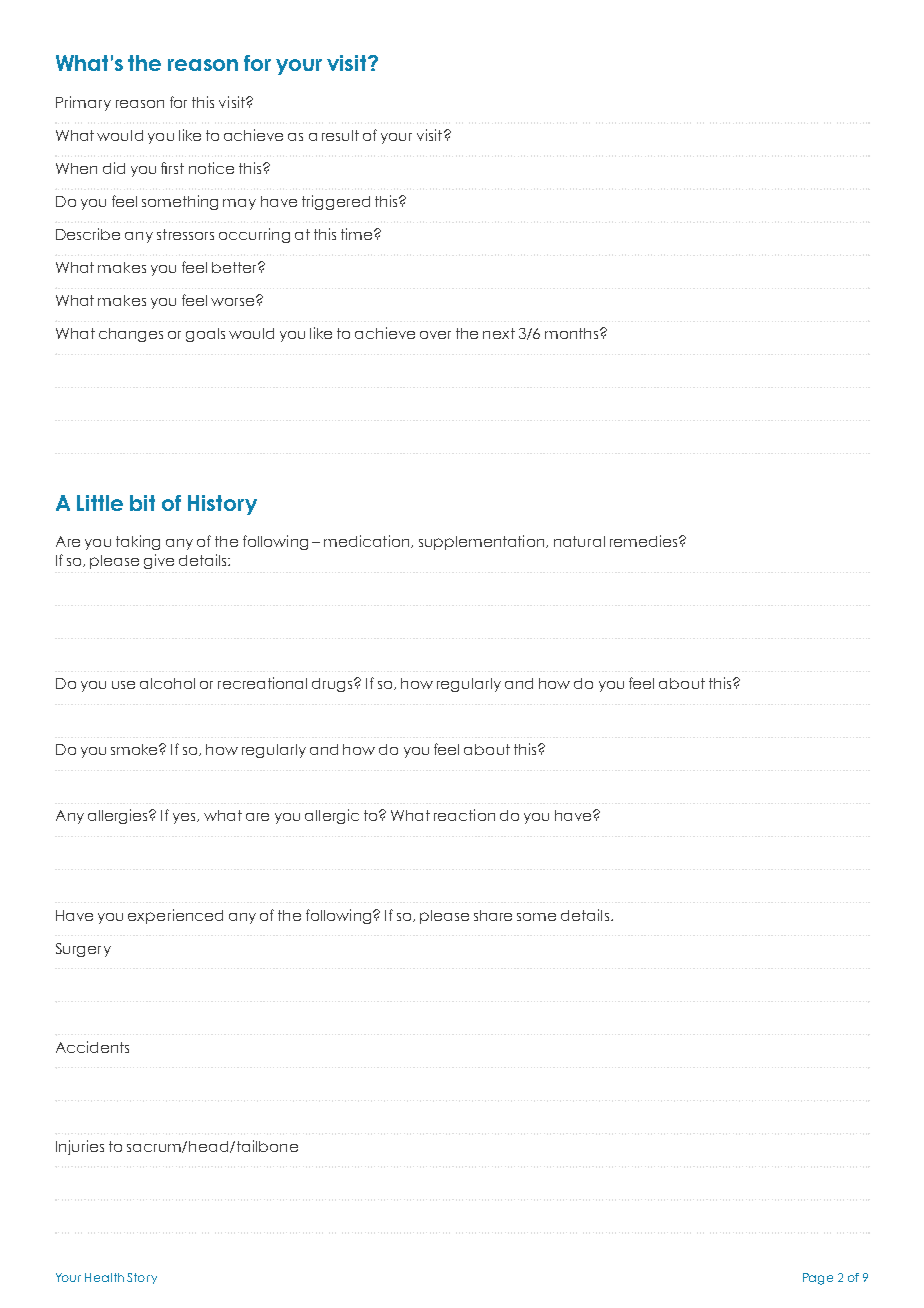 Image resolution: width=924 pixels, height=1308 pixels. Describe the element at coordinates (104, 1277) in the document. I see `Health` at that location.
